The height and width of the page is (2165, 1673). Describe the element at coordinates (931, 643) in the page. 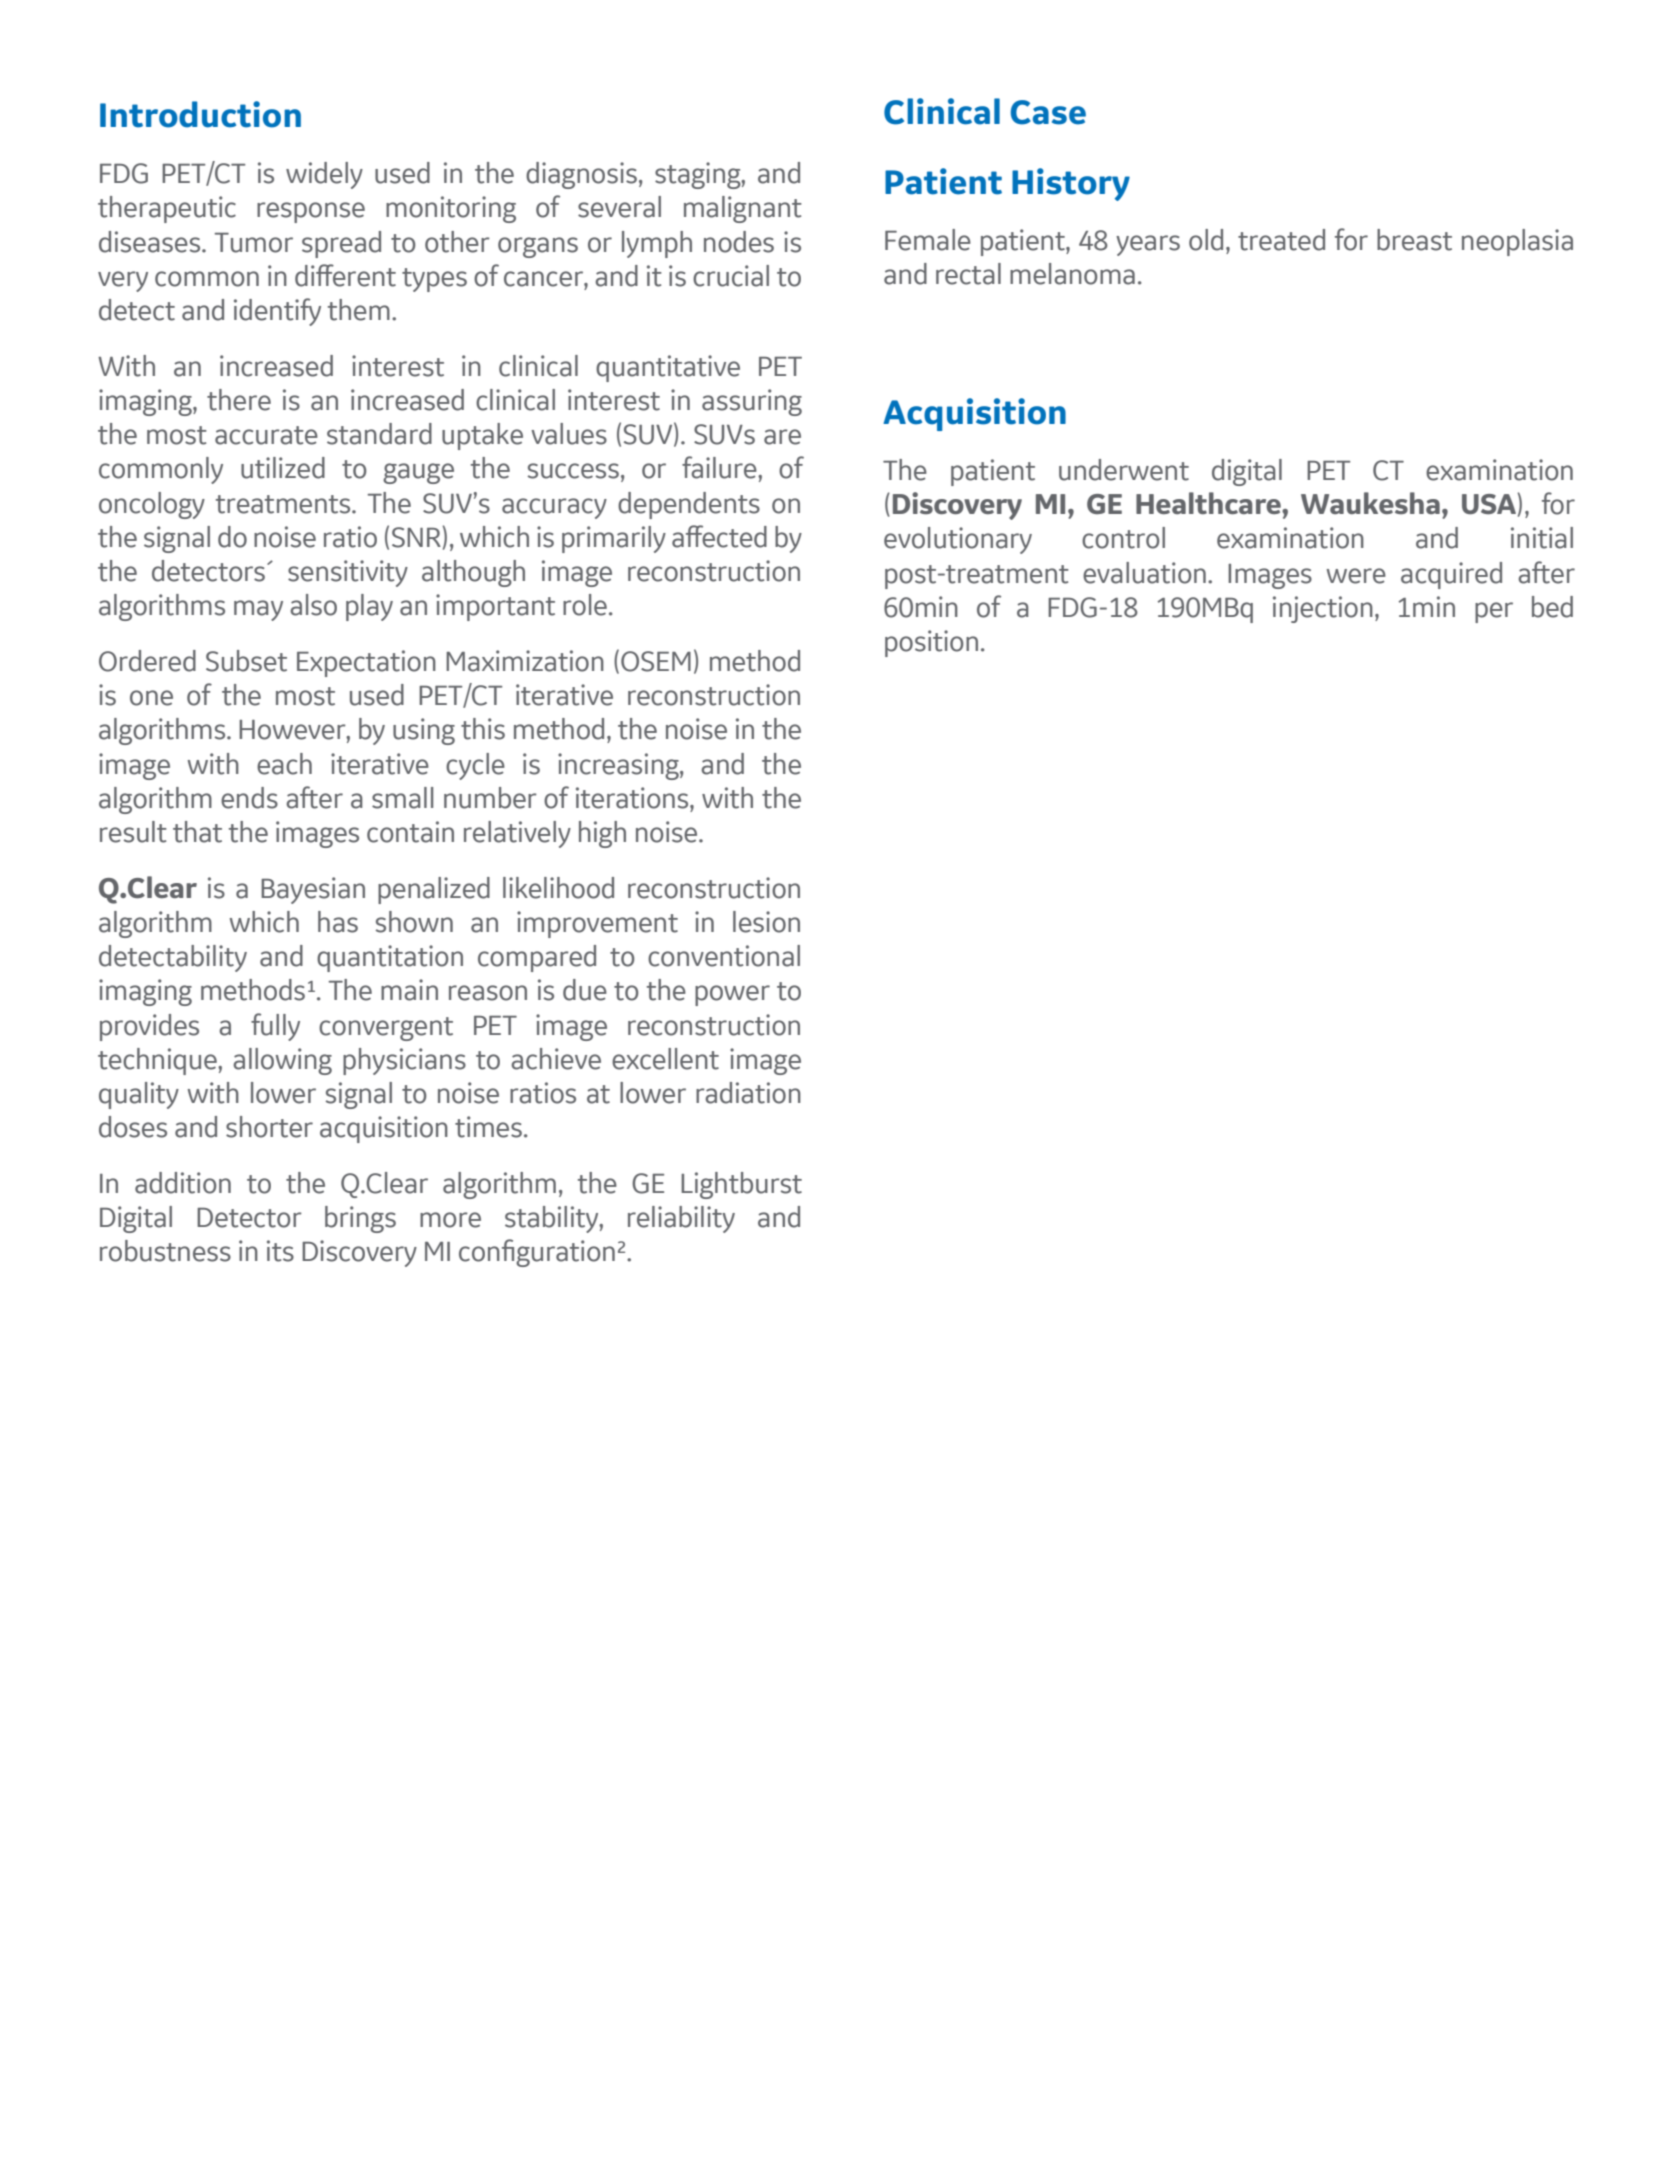

I see `position` at that location.
